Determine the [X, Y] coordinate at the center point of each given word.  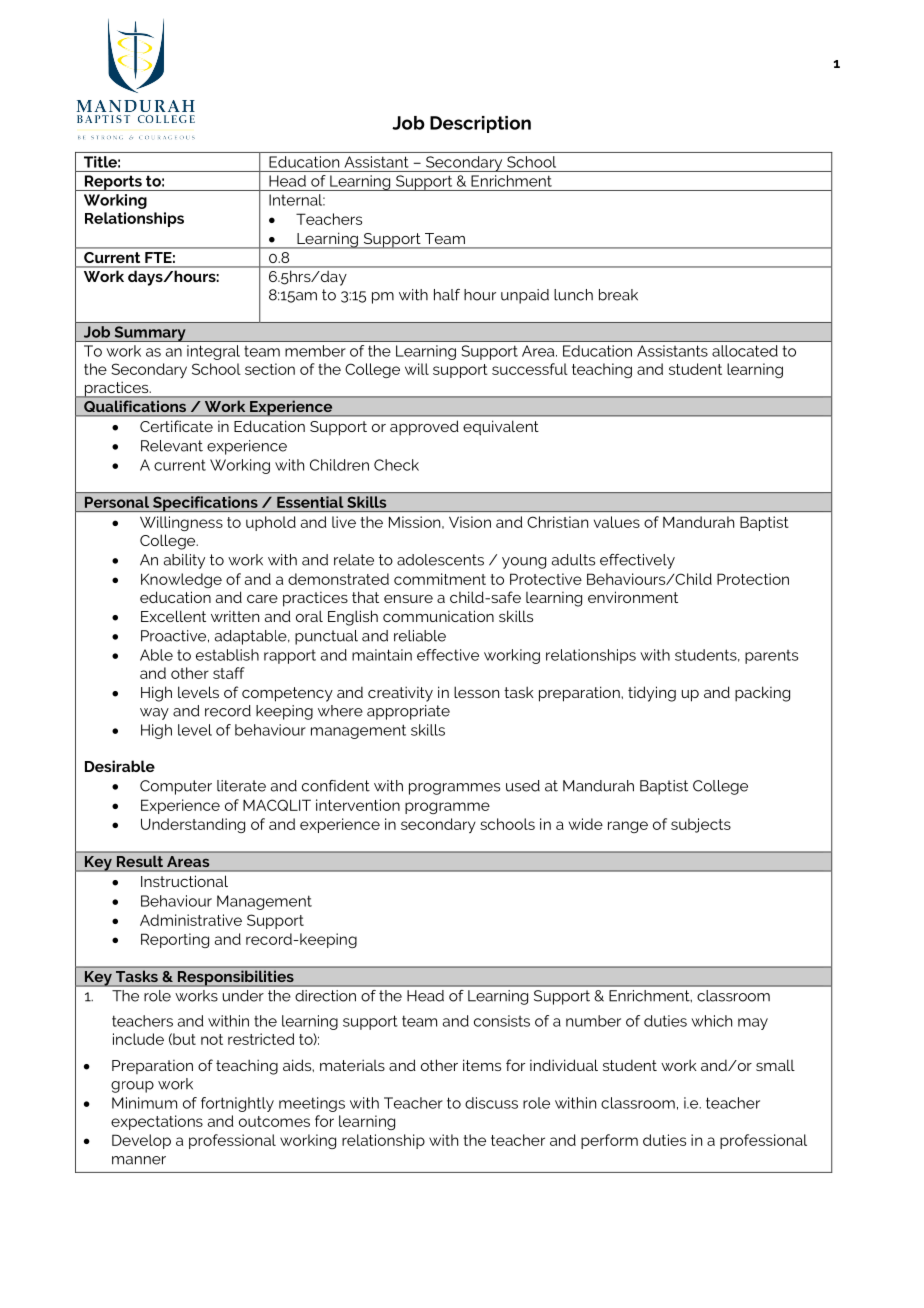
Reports [113, 183]
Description [480, 124]
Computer [176, 787]
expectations [157, 1122]
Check [396, 465]
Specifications [205, 504]
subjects [701, 825]
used [523, 786]
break [618, 295]
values [617, 522]
